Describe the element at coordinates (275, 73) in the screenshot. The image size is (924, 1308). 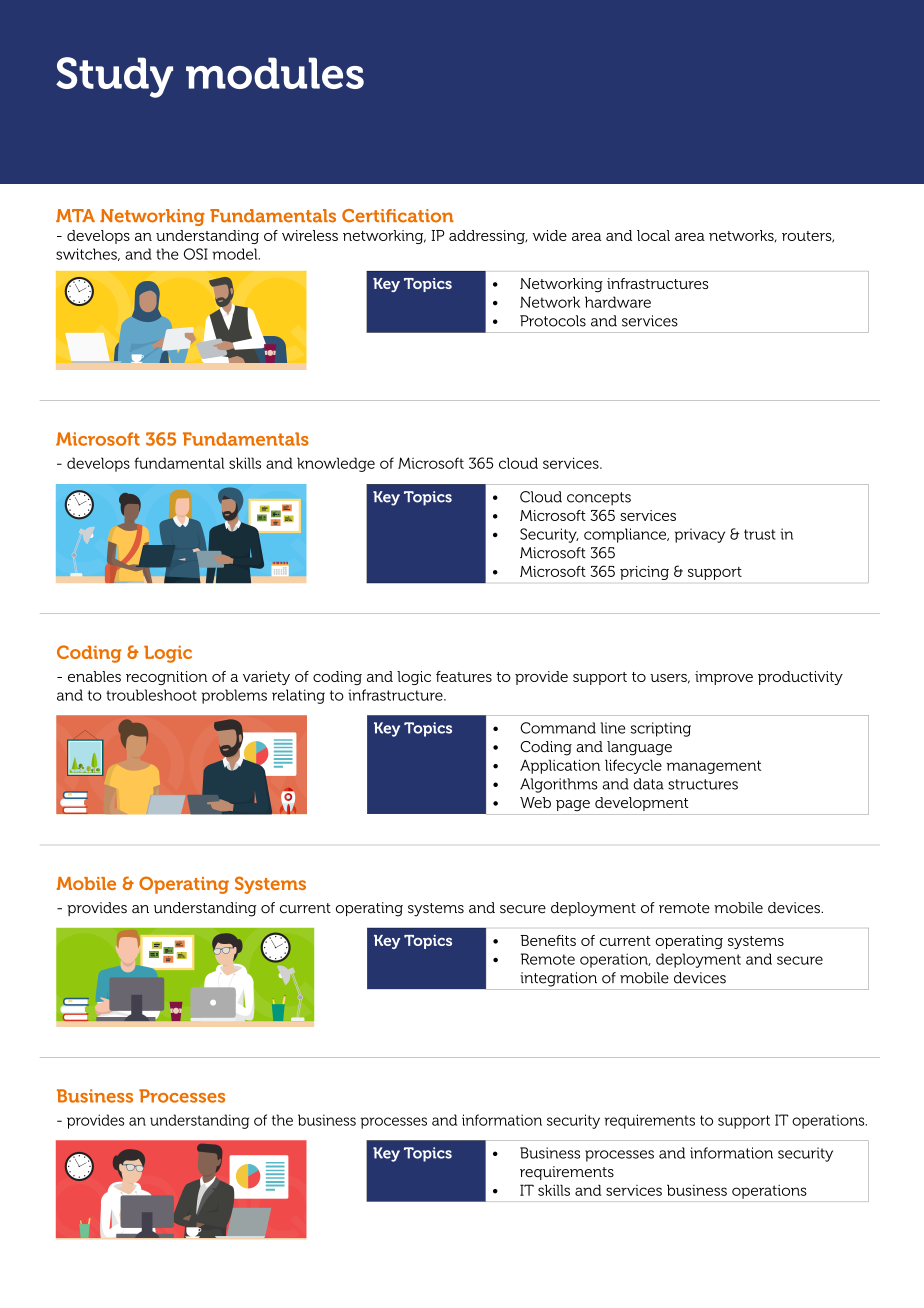
I see `modules` at that location.
